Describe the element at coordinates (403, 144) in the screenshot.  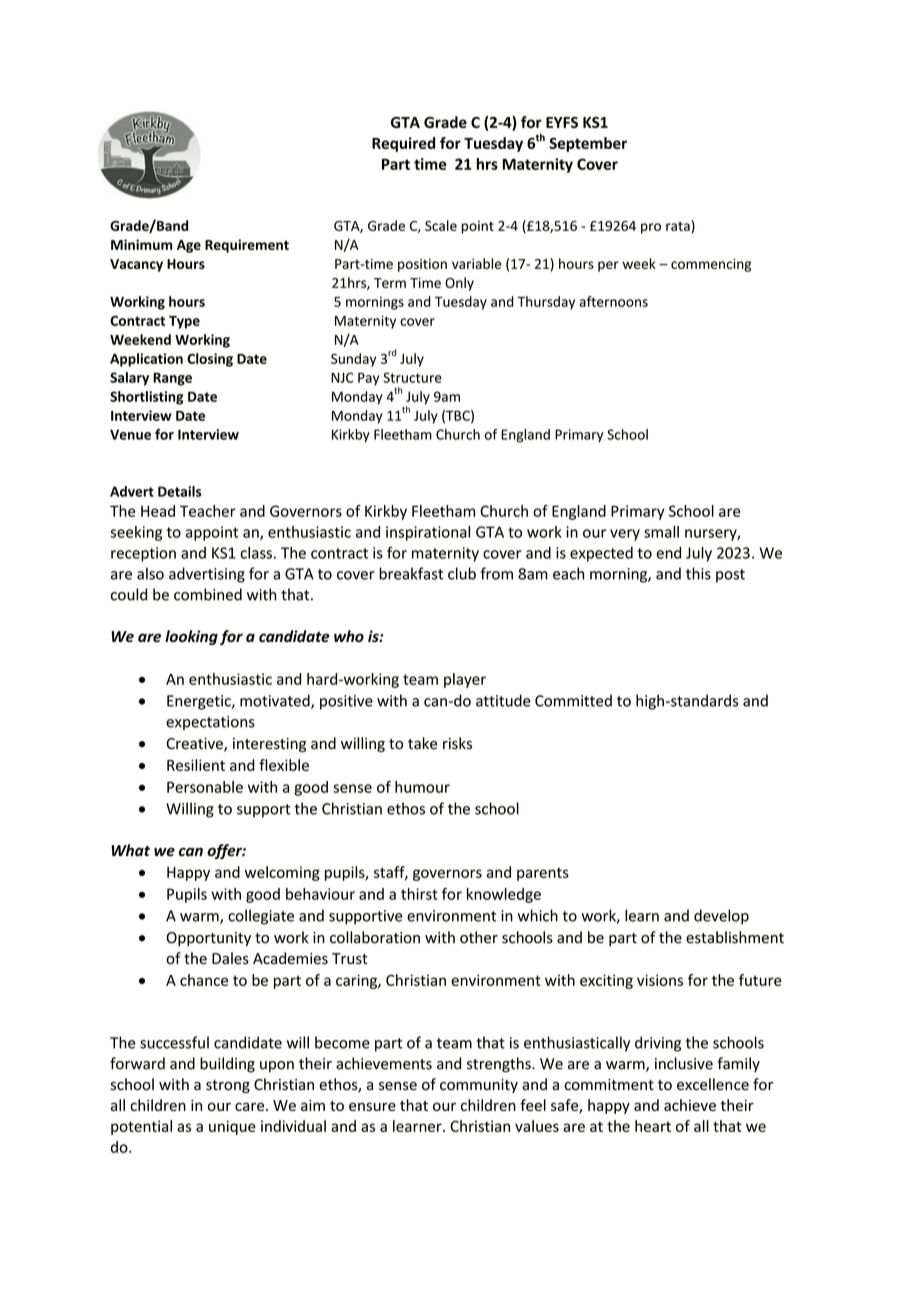
I see `Required` at that location.
